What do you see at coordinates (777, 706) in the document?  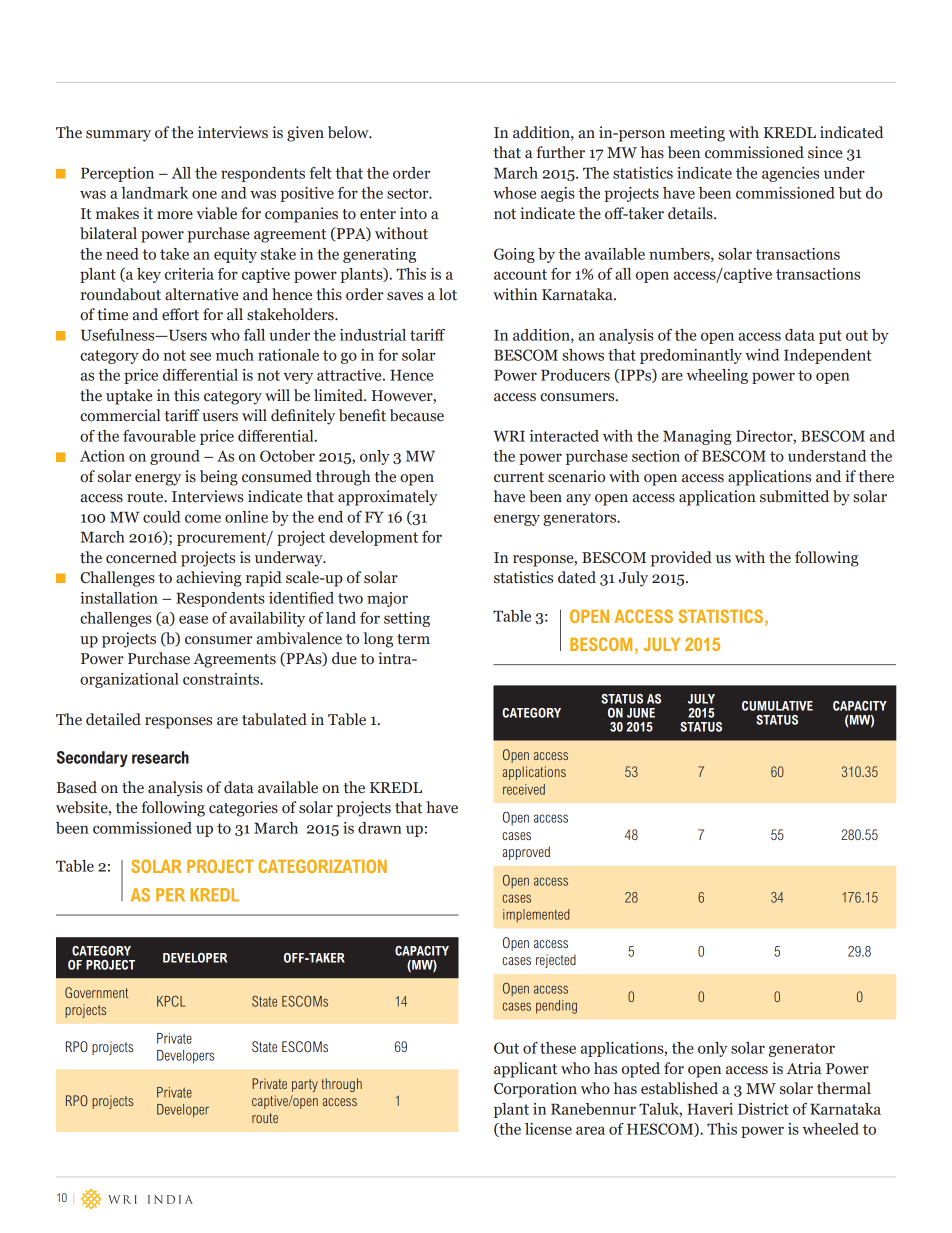 I see `CUMULATIVE` at bounding box center [777, 706].
